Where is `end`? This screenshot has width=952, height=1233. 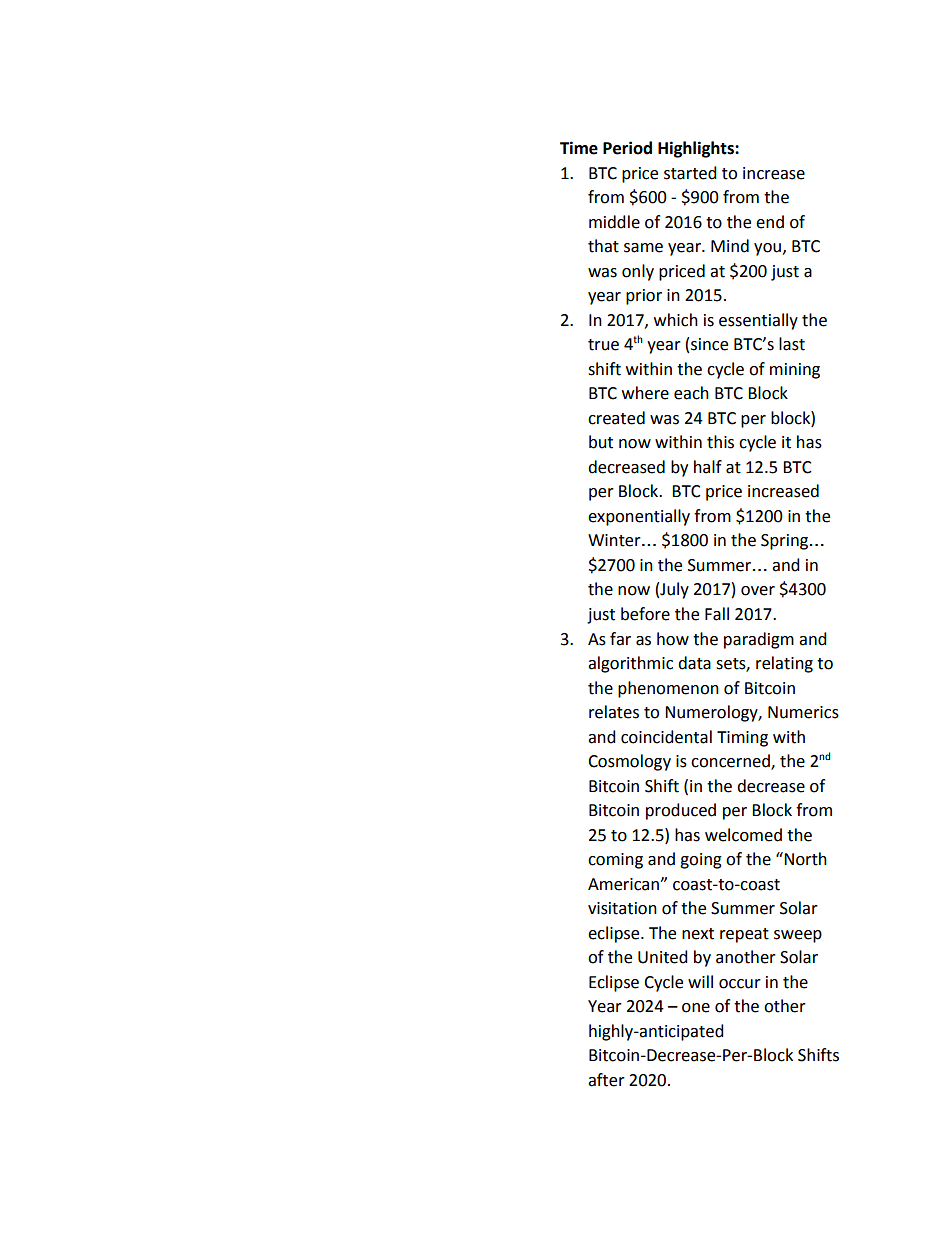
end is located at coordinates (770, 222).
